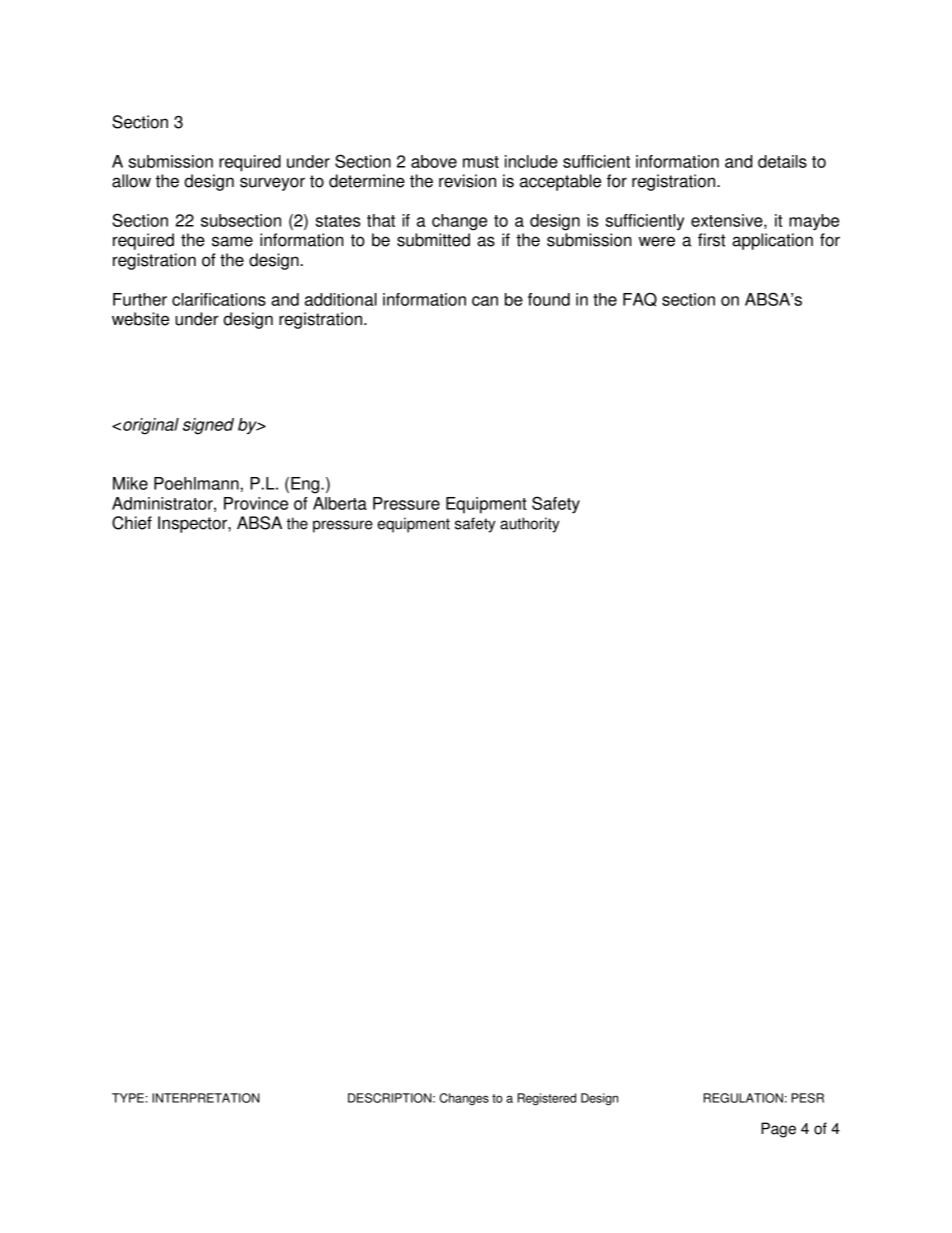 The height and width of the screenshot is (1233, 952). I want to click on Alberta, so click(340, 503).
